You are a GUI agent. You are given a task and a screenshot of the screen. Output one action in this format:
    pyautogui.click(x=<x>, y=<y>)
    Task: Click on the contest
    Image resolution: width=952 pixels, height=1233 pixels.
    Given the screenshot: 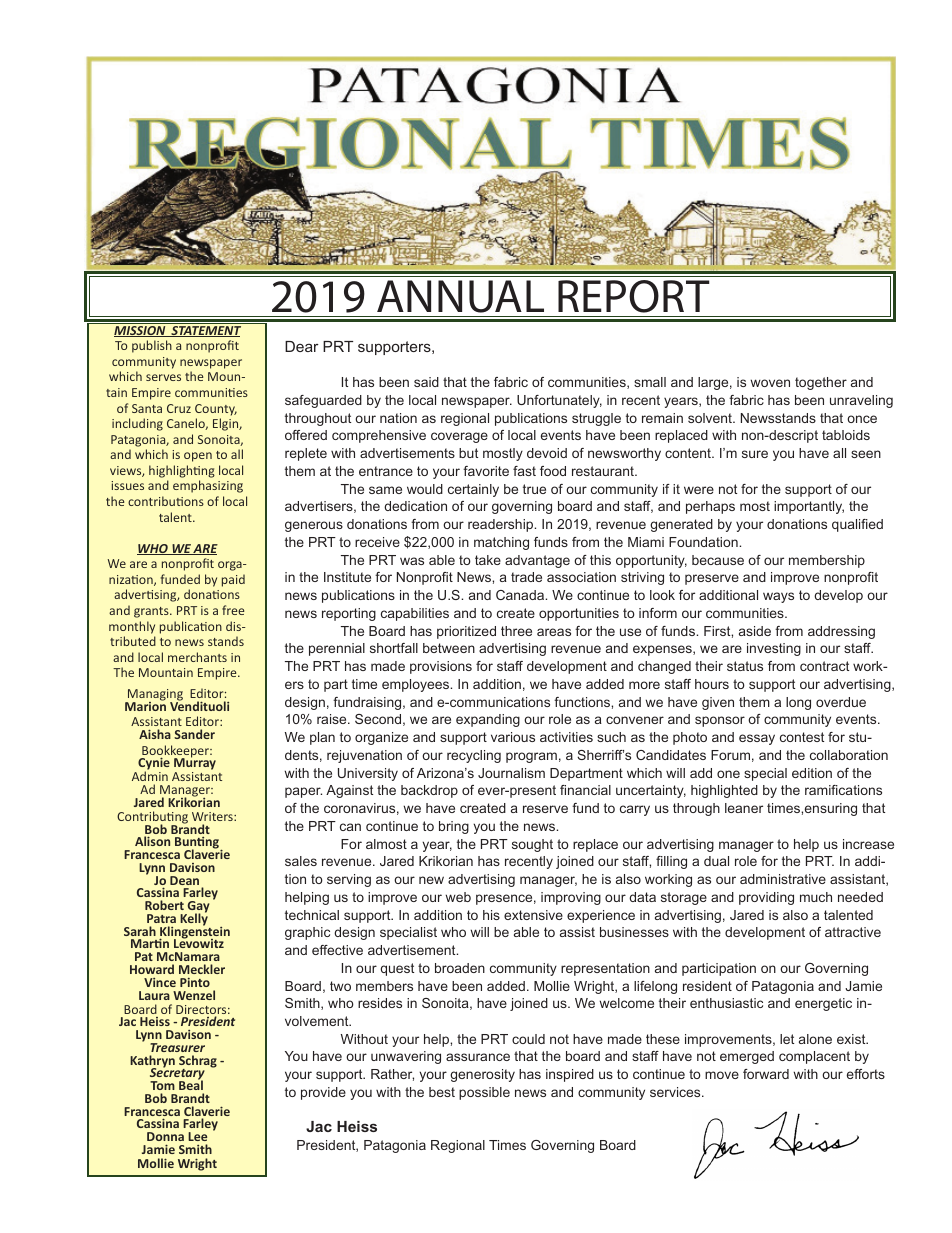 What is the action you would take?
    pyautogui.click(x=802, y=737)
